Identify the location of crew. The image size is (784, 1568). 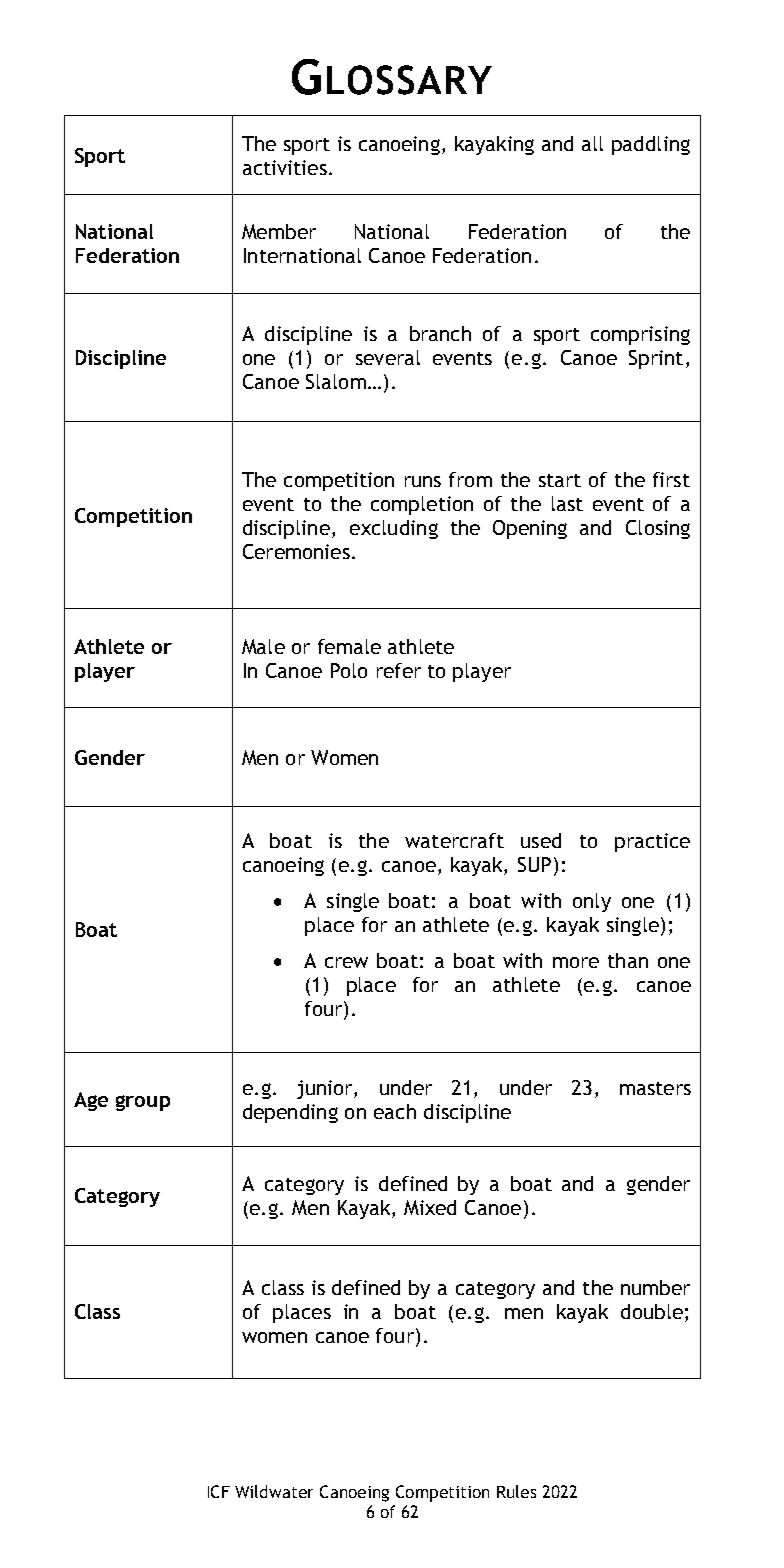
(346, 962).
